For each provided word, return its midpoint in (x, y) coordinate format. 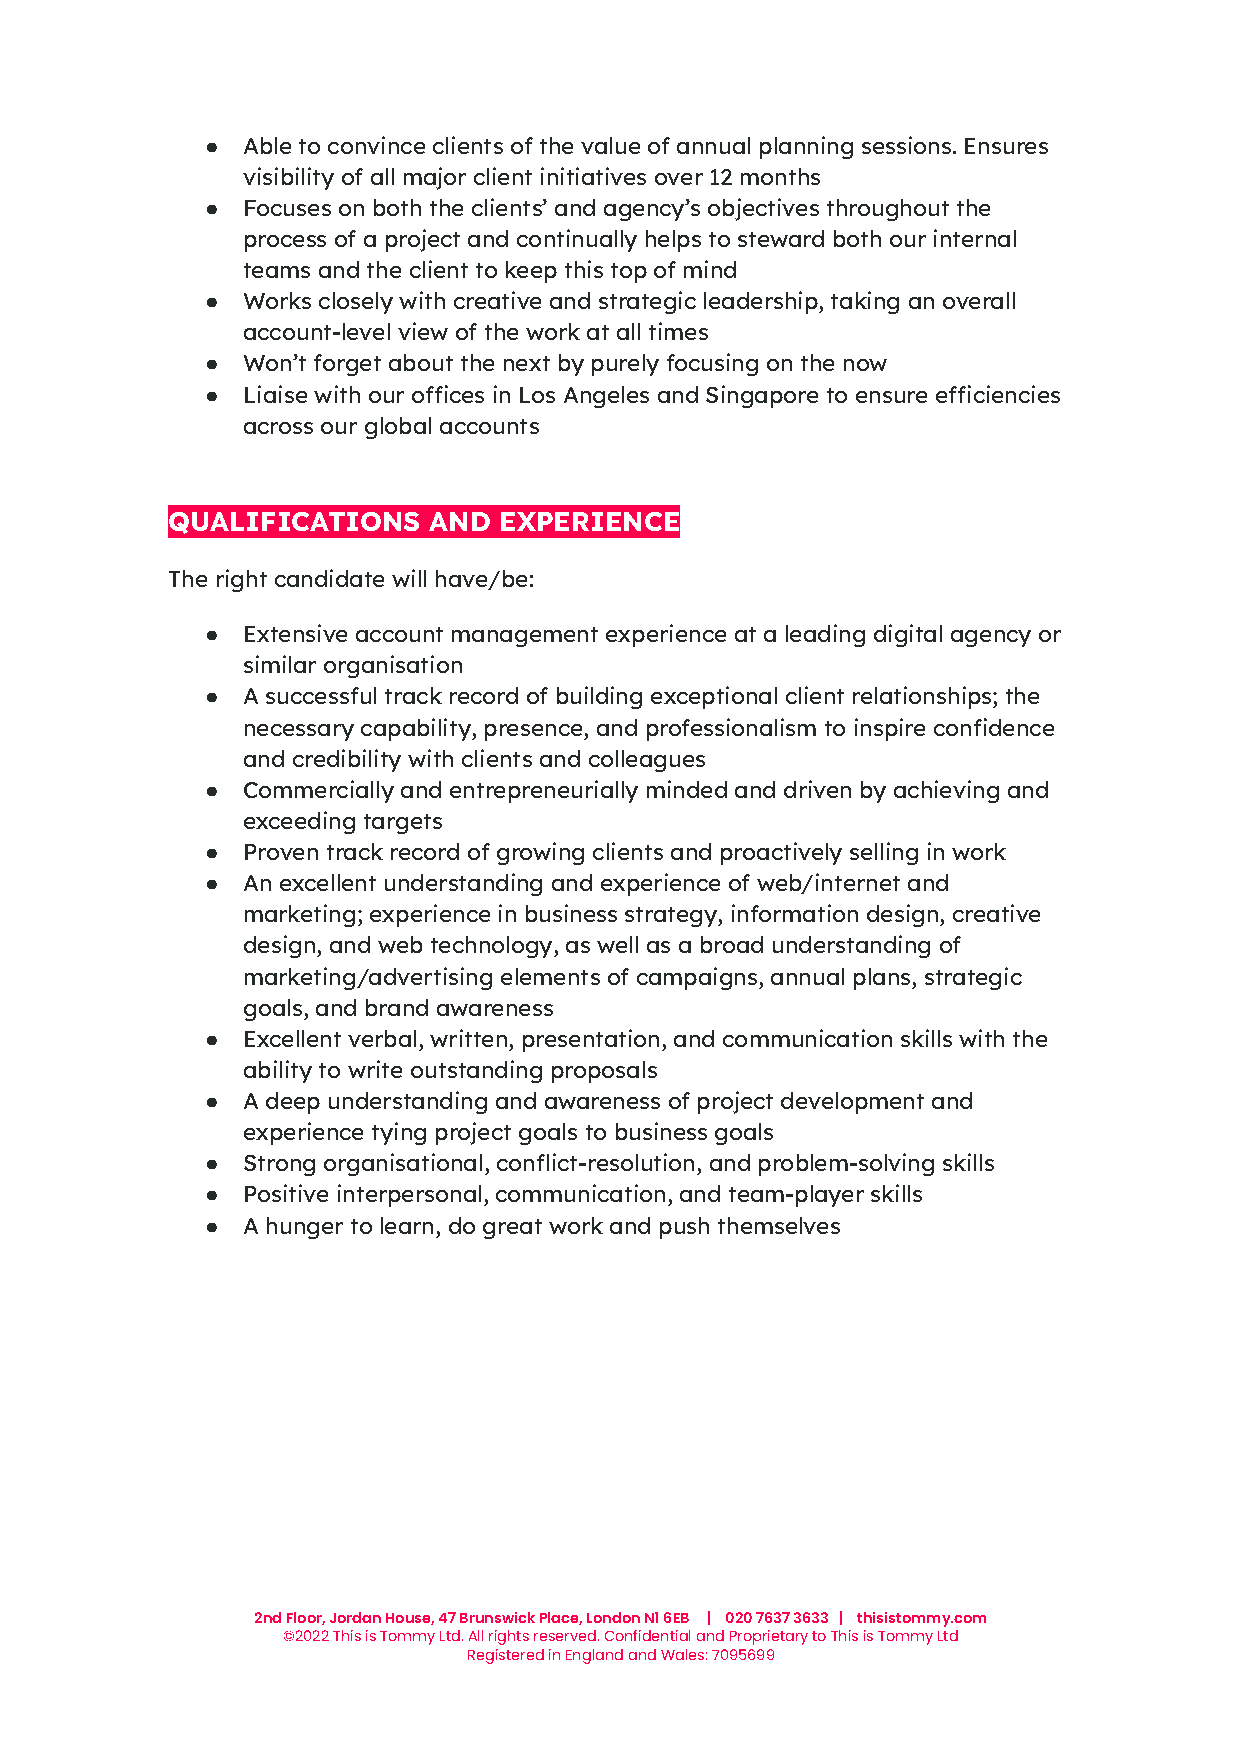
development (852, 1103)
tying (399, 1133)
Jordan (355, 1617)
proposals (604, 1072)
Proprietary (769, 1637)
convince (376, 145)
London (613, 1617)
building (599, 697)
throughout (888, 210)
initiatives (593, 176)
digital (908, 635)
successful (321, 695)
